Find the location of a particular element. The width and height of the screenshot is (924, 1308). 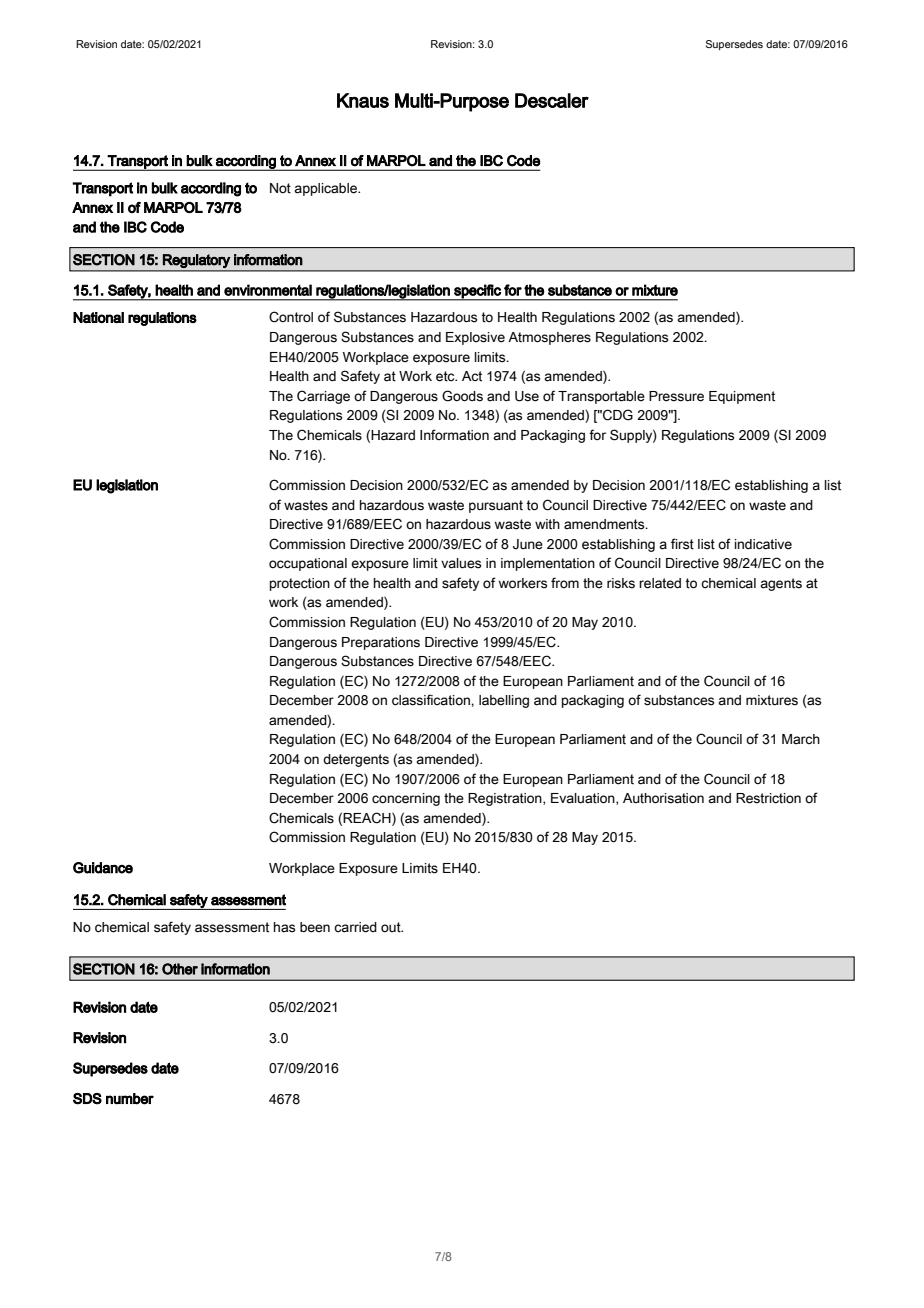

out is located at coordinates (392, 927).
